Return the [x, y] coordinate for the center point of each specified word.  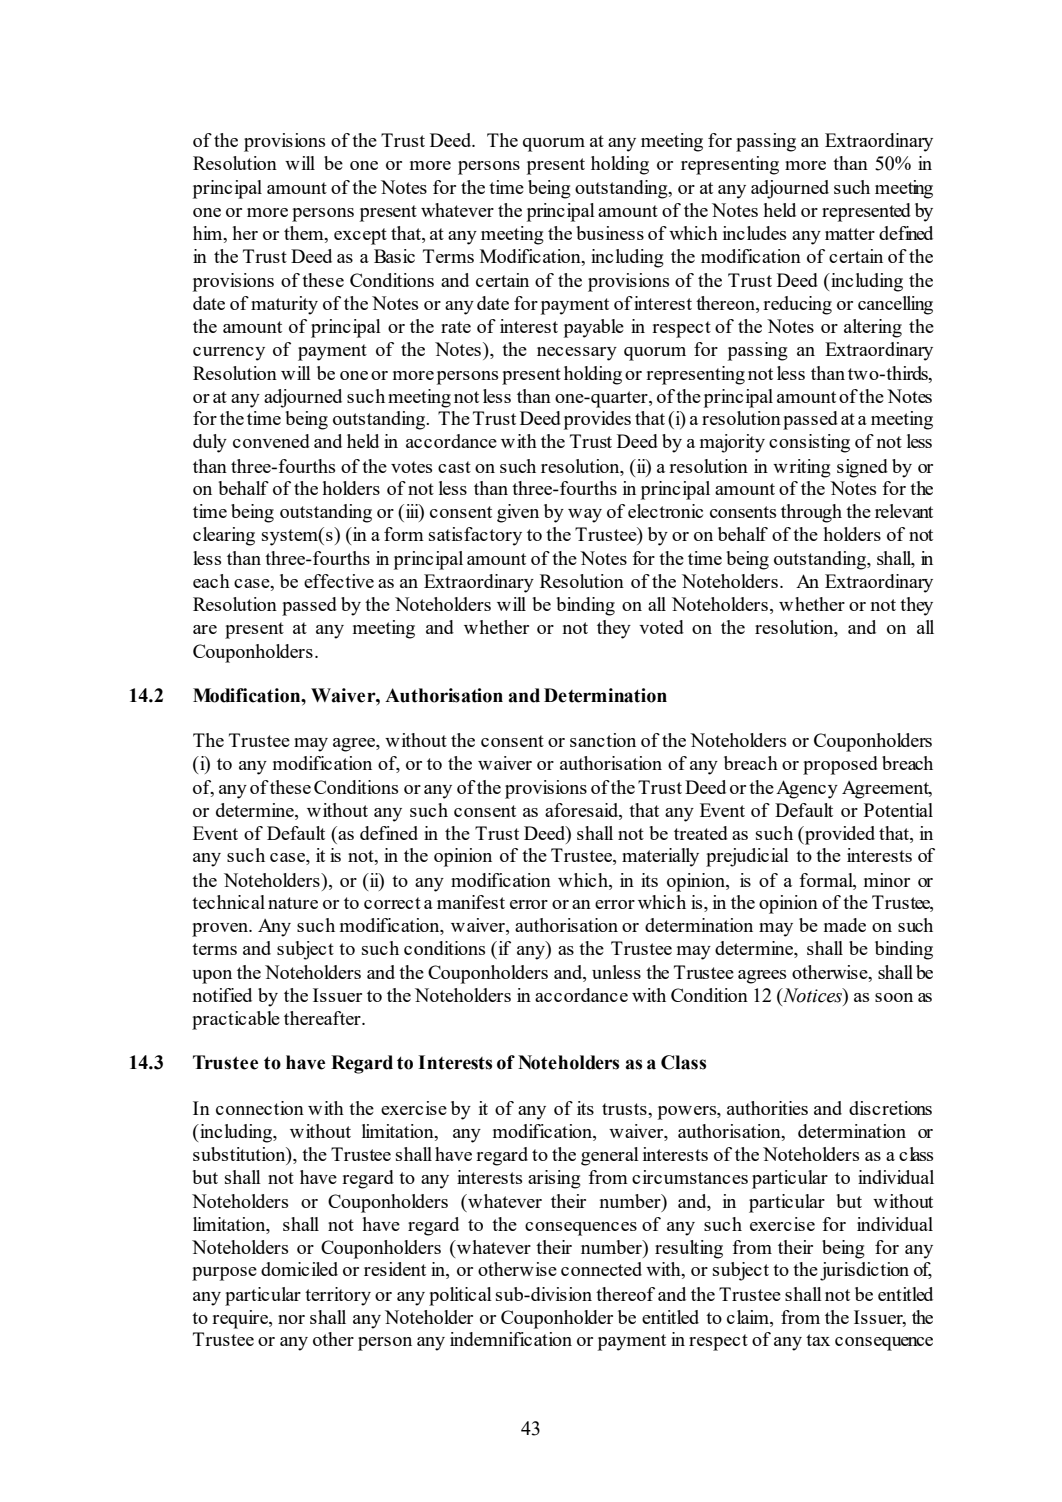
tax [818, 1340]
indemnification [511, 1339]
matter [850, 234]
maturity [284, 305]
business [610, 233]
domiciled [299, 1269]
